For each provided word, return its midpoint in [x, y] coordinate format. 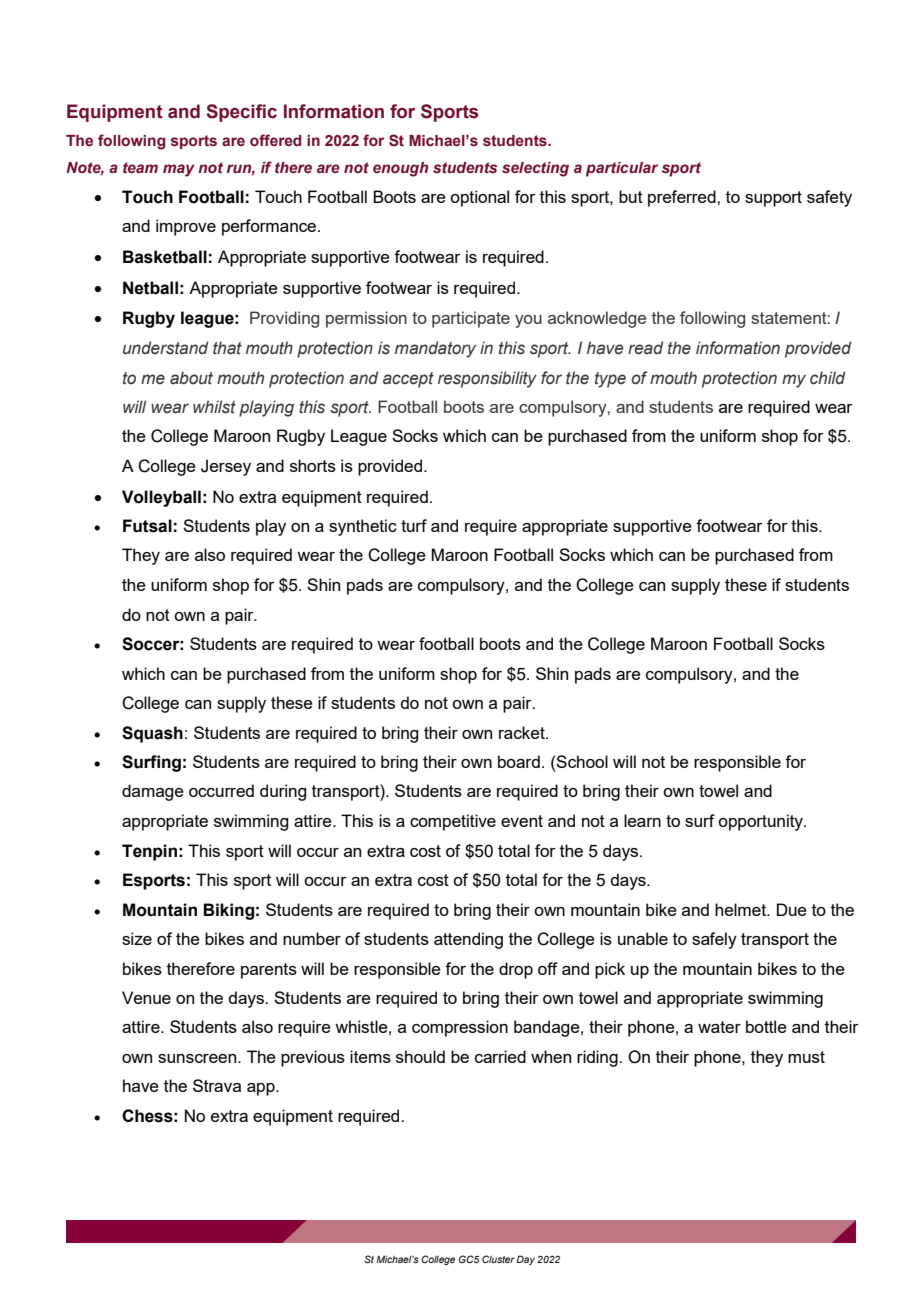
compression [460, 1028]
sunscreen [198, 1058]
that [227, 348]
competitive [453, 822]
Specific [241, 113]
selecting [535, 169]
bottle [766, 1026]
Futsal [147, 526]
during [283, 792]
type [610, 380]
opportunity [761, 822]
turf [414, 525]
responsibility [487, 379]
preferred [683, 198]
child [827, 378]
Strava [217, 1085]
